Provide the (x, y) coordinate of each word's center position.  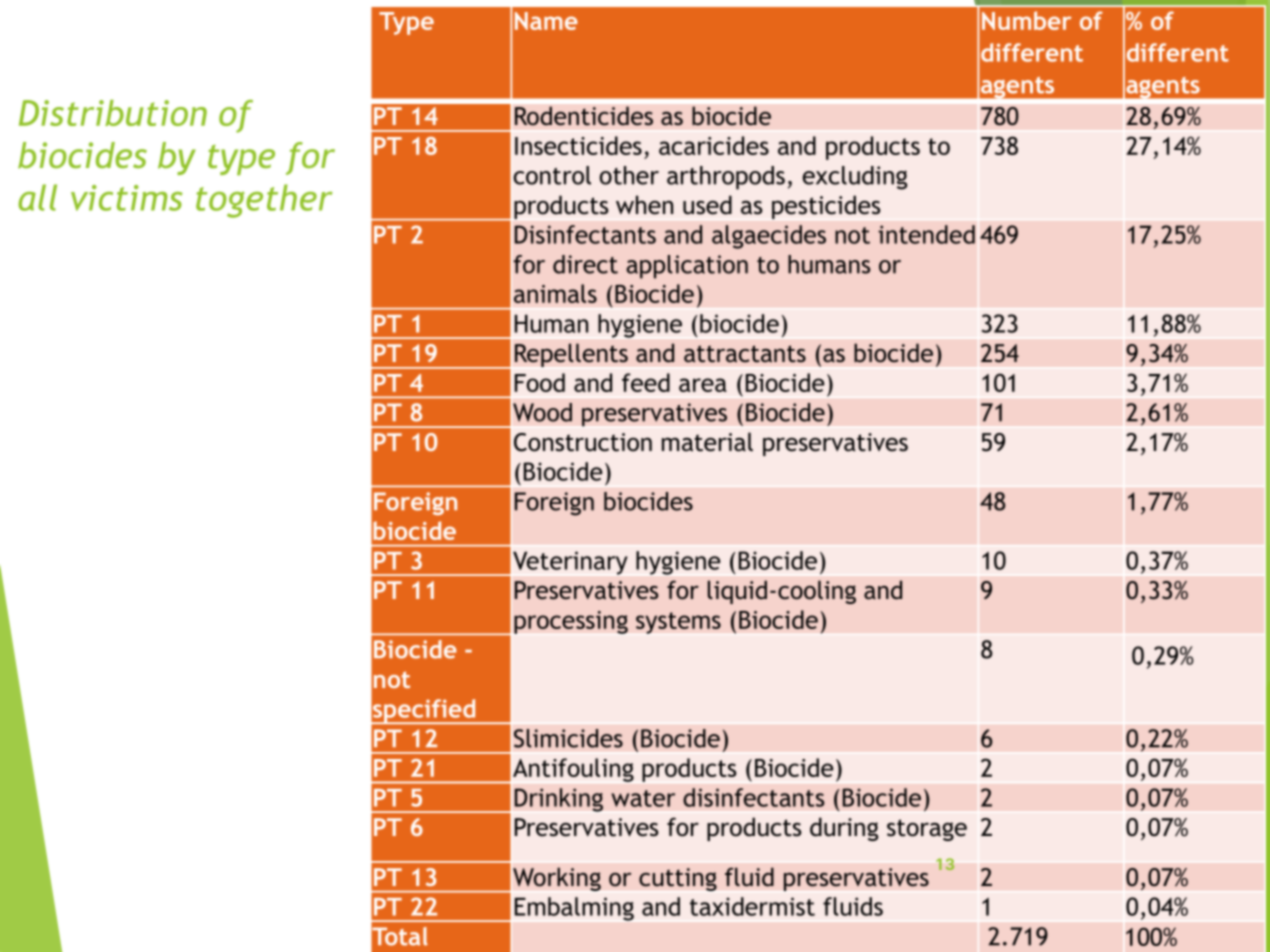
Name (546, 21)
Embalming (574, 909)
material (707, 442)
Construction (583, 442)
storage (927, 830)
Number (1027, 20)
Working (557, 879)
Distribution (113, 113)
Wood (542, 412)
